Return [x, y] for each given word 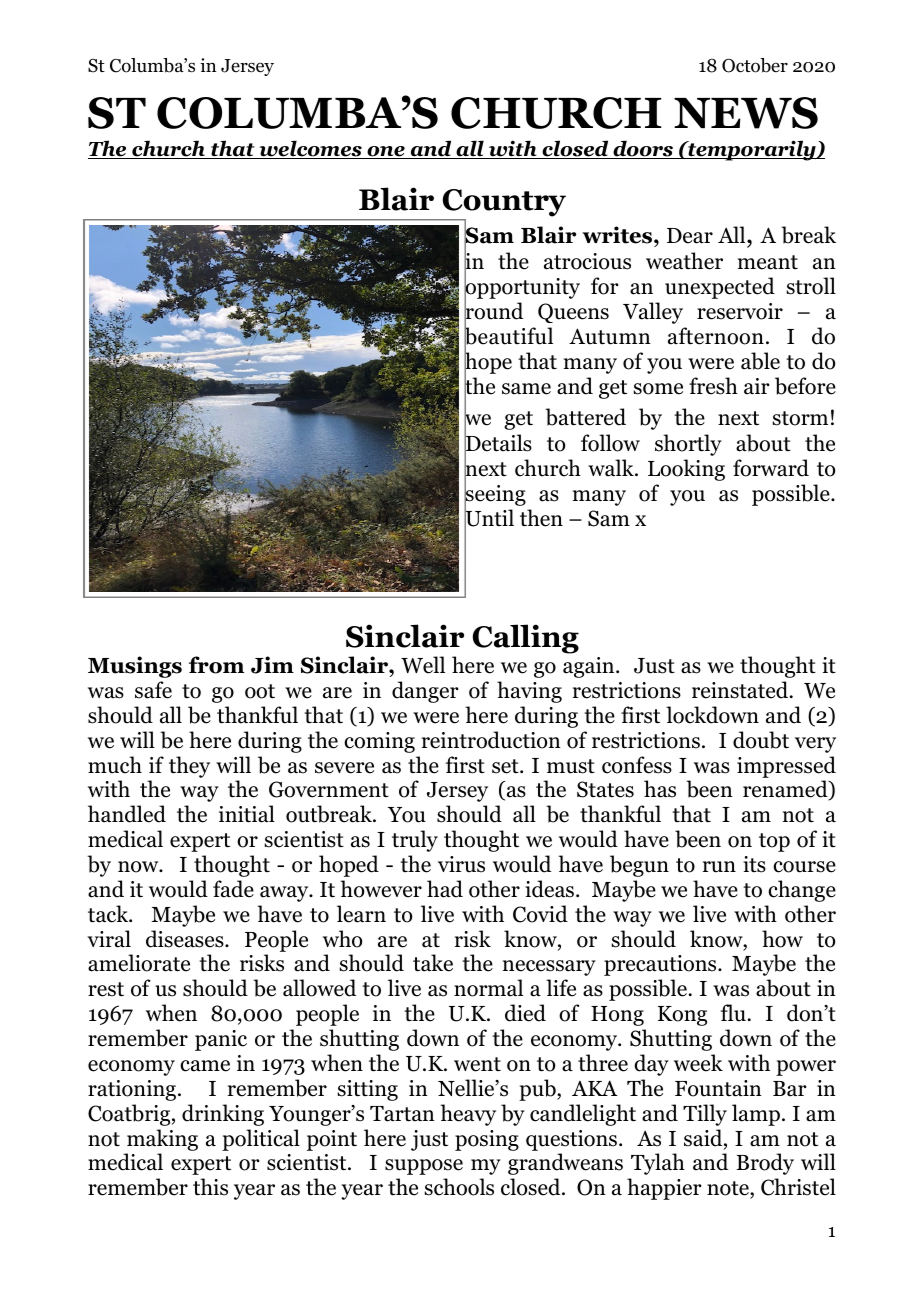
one [386, 152]
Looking [686, 470]
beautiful [508, 336]
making [162, 1140]
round [493, 311]
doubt [761, 740]
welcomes [310, 149]
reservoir [740, 311]
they [189, 767]
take [433, 963]
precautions [661, 965]
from [216, 665]
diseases [186, 939]
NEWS [746, 113]
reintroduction [491, 740]
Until [489, 518]
